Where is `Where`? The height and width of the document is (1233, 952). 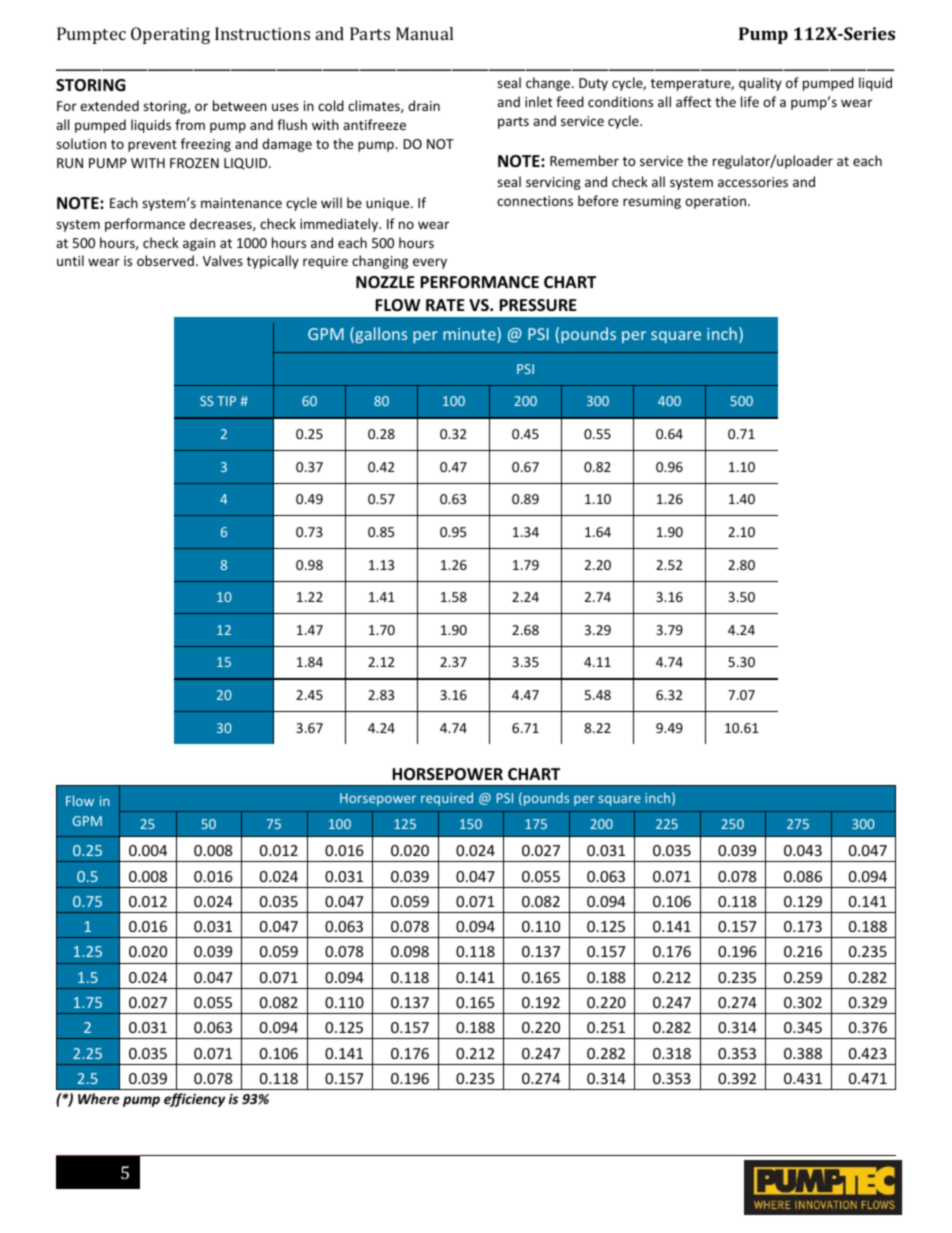 Where is located at coordinates (99, 1098).
